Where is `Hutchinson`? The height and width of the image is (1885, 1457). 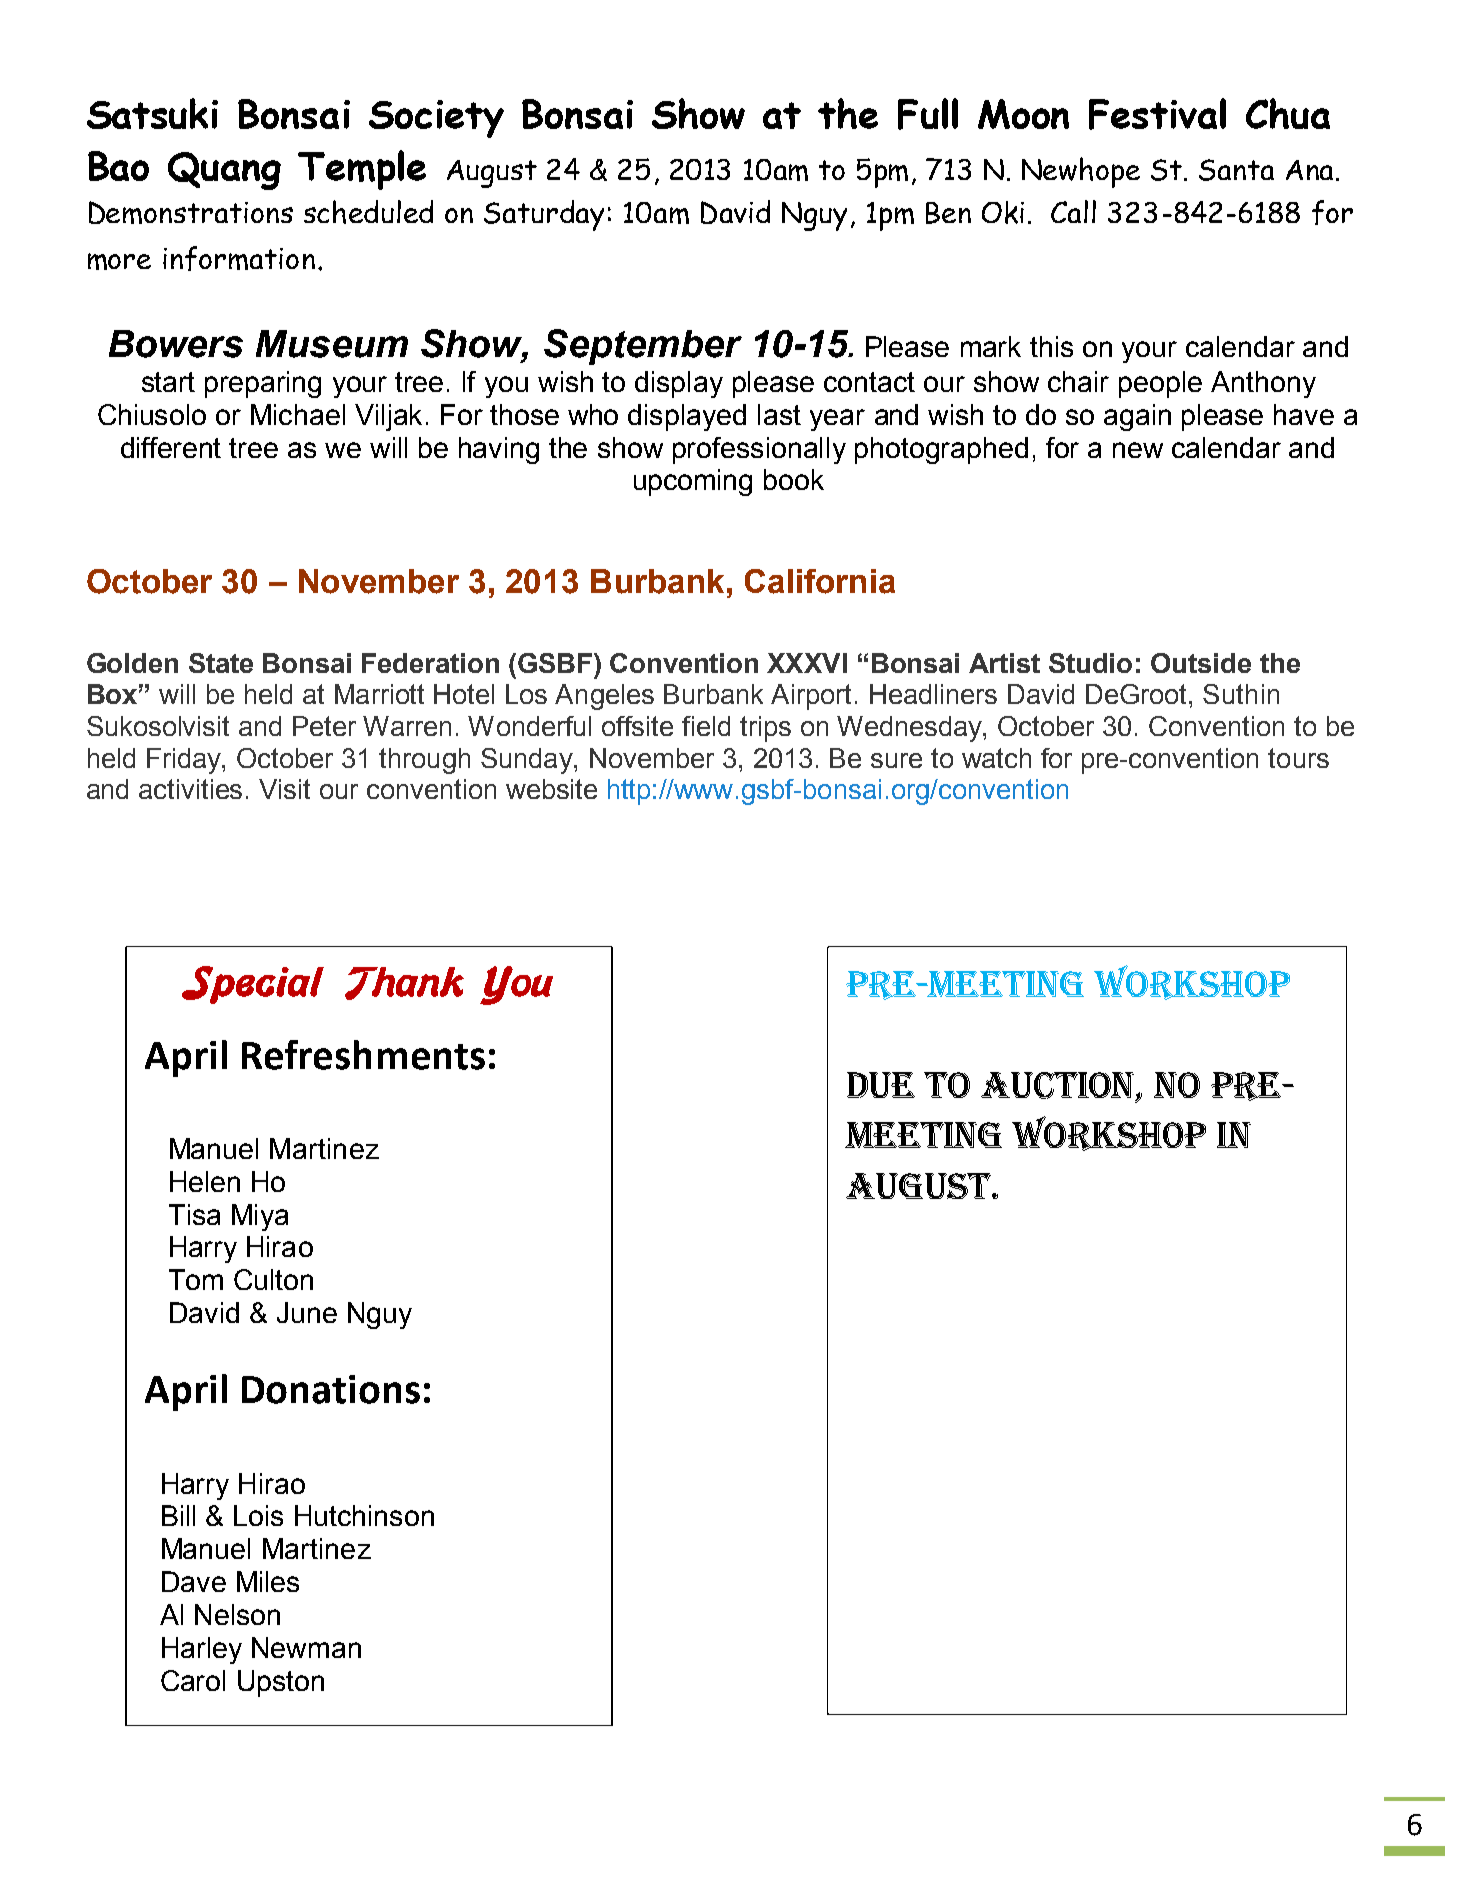 Hutchinson is located at coordinates (364, 1515).
